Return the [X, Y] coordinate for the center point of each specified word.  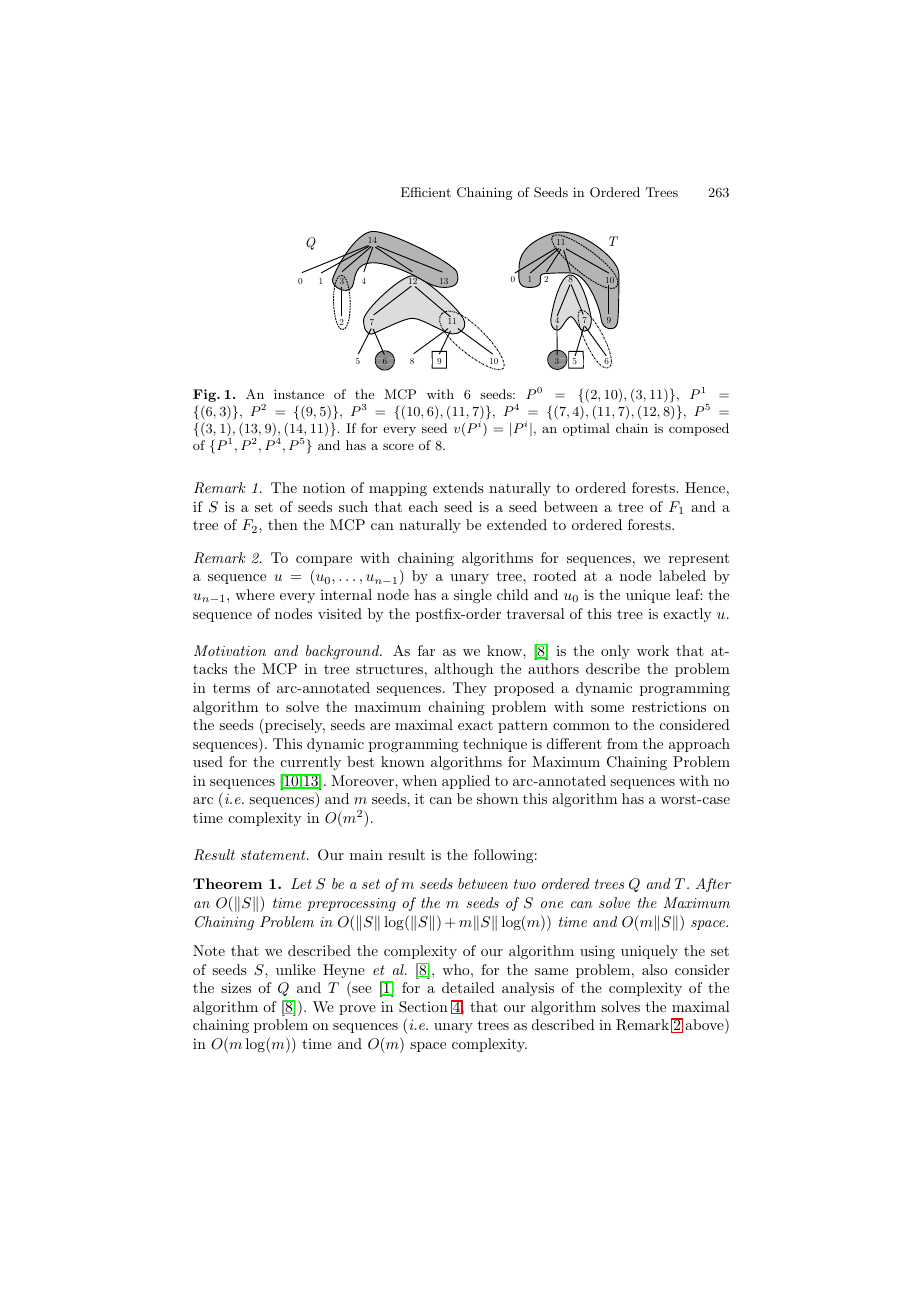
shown [497, 798]
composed [699, 429]
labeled [682, 575]
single [473, 596]
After [713, 885]
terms [231, 688]
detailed [468, 987]
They [470, 689]
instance [299, 394]
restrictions [669, 706]
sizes [236, 987]
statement [274, 855]
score [398, 447]
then [283, 524]
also [655, 969]
